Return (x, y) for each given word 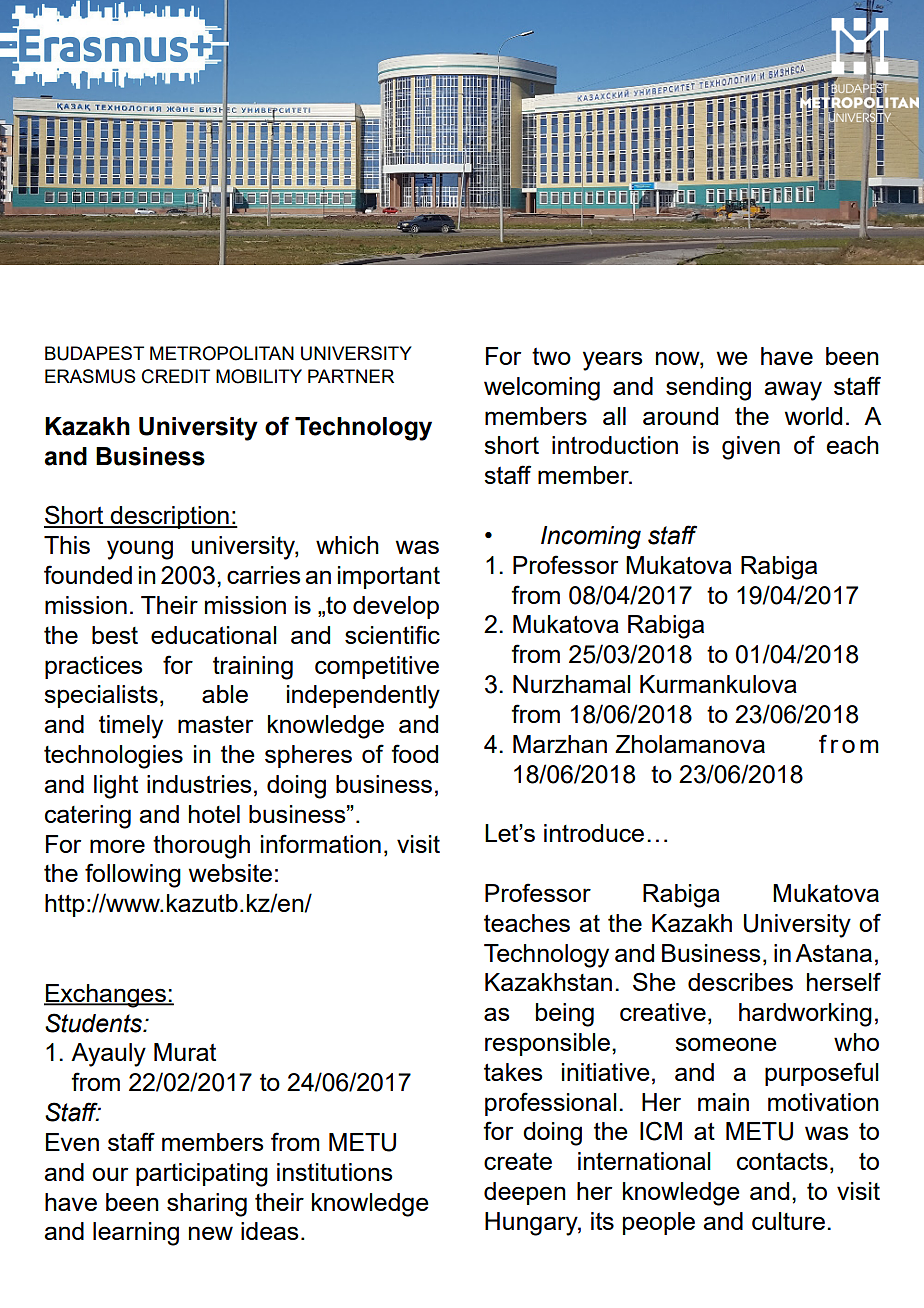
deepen (525, 1193)
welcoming (542, 389)
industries (199, 784)
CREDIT (176, 376)
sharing (207, 1205)
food (414, 753)
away (793, 391)
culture (788, 1221)
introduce (594, 833)
